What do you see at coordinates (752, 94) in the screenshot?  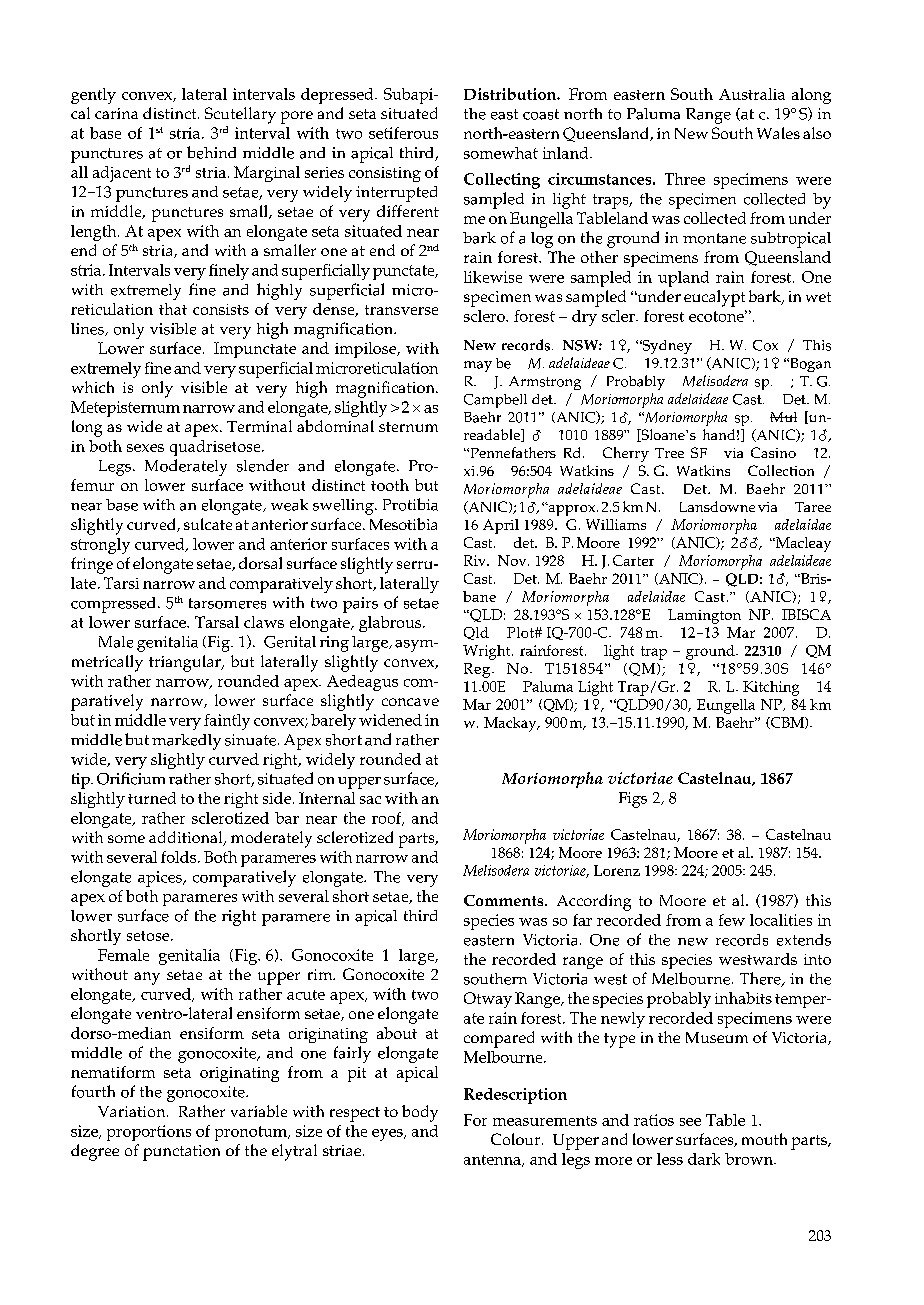 I see `Australia` at bounding box center [752, 94].
